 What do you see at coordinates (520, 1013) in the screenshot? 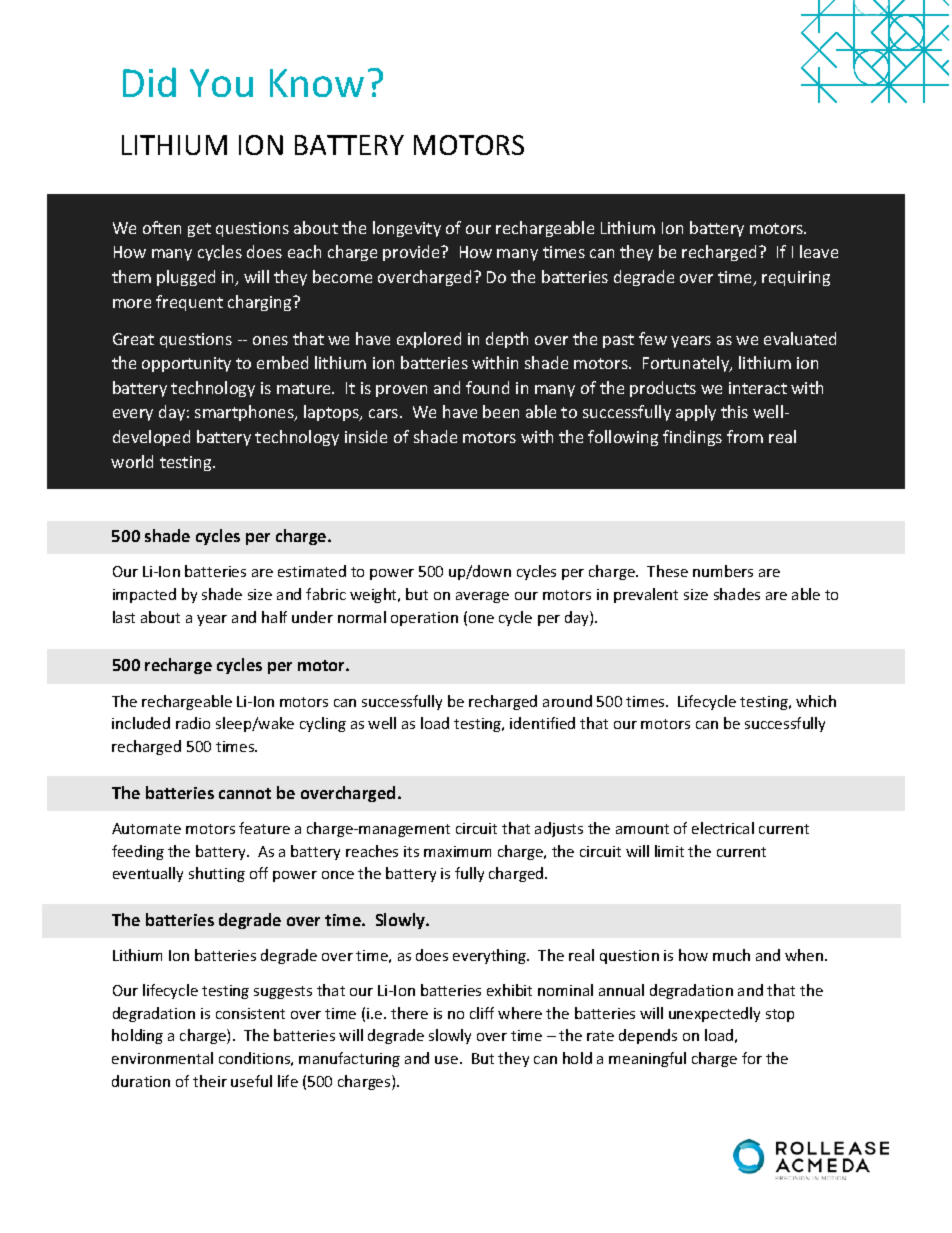
I see `where` at bounding box center [520, 1013].
